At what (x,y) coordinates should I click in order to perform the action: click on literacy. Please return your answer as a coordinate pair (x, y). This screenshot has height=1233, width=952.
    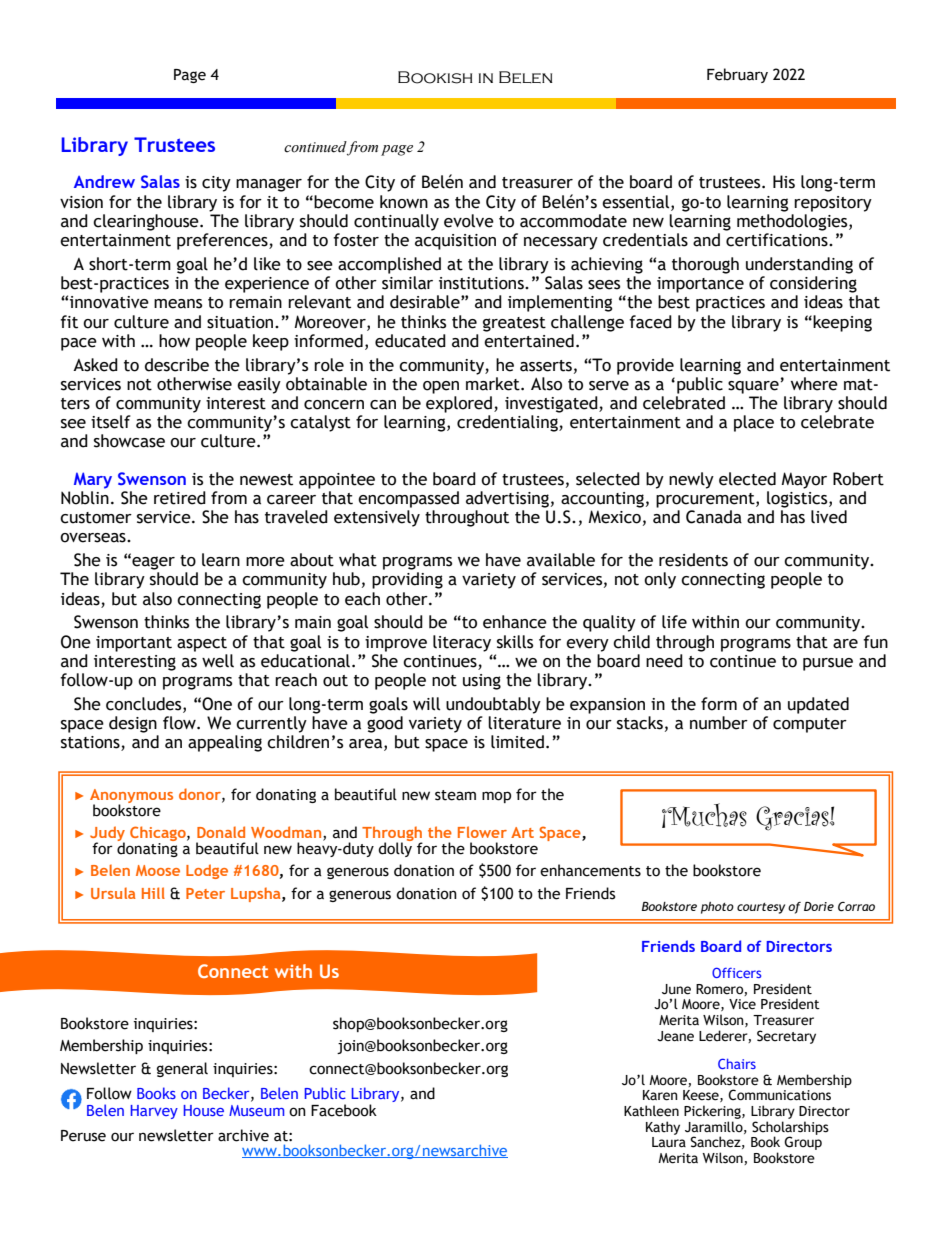
    Looking at the image, I should click on (462, 643).
